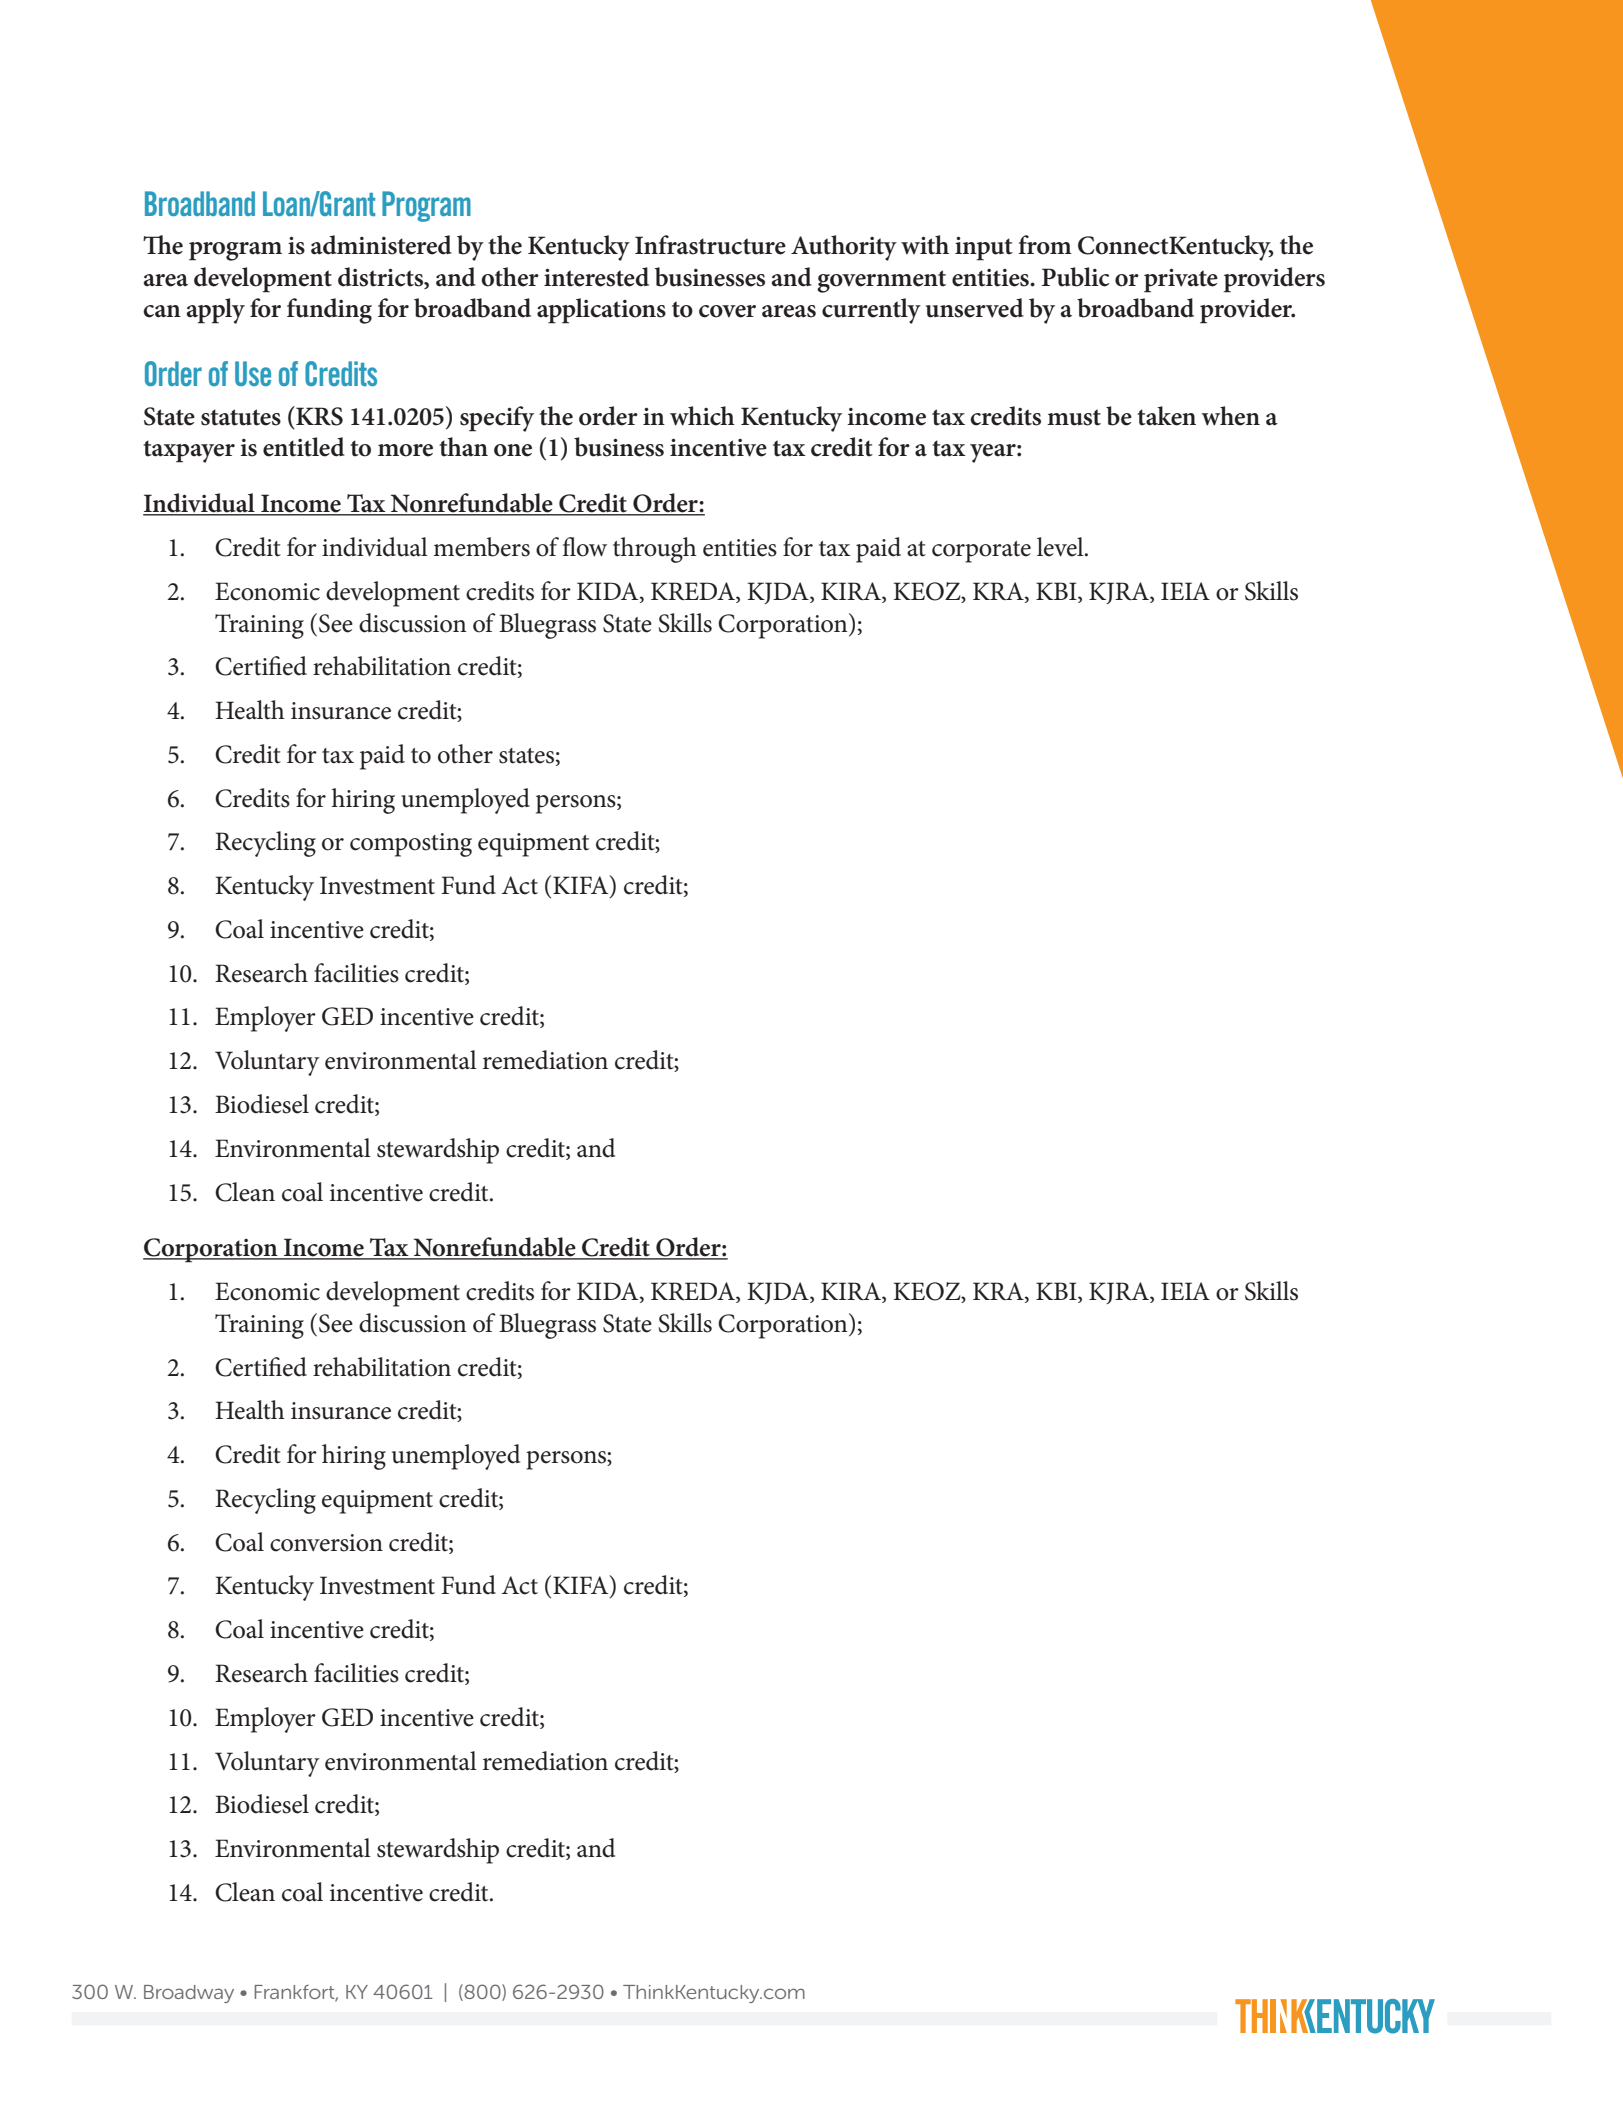  What do you see at coordinates (655, 550) in the screenshot?
I see `through` at bounding box center [655, 550].
